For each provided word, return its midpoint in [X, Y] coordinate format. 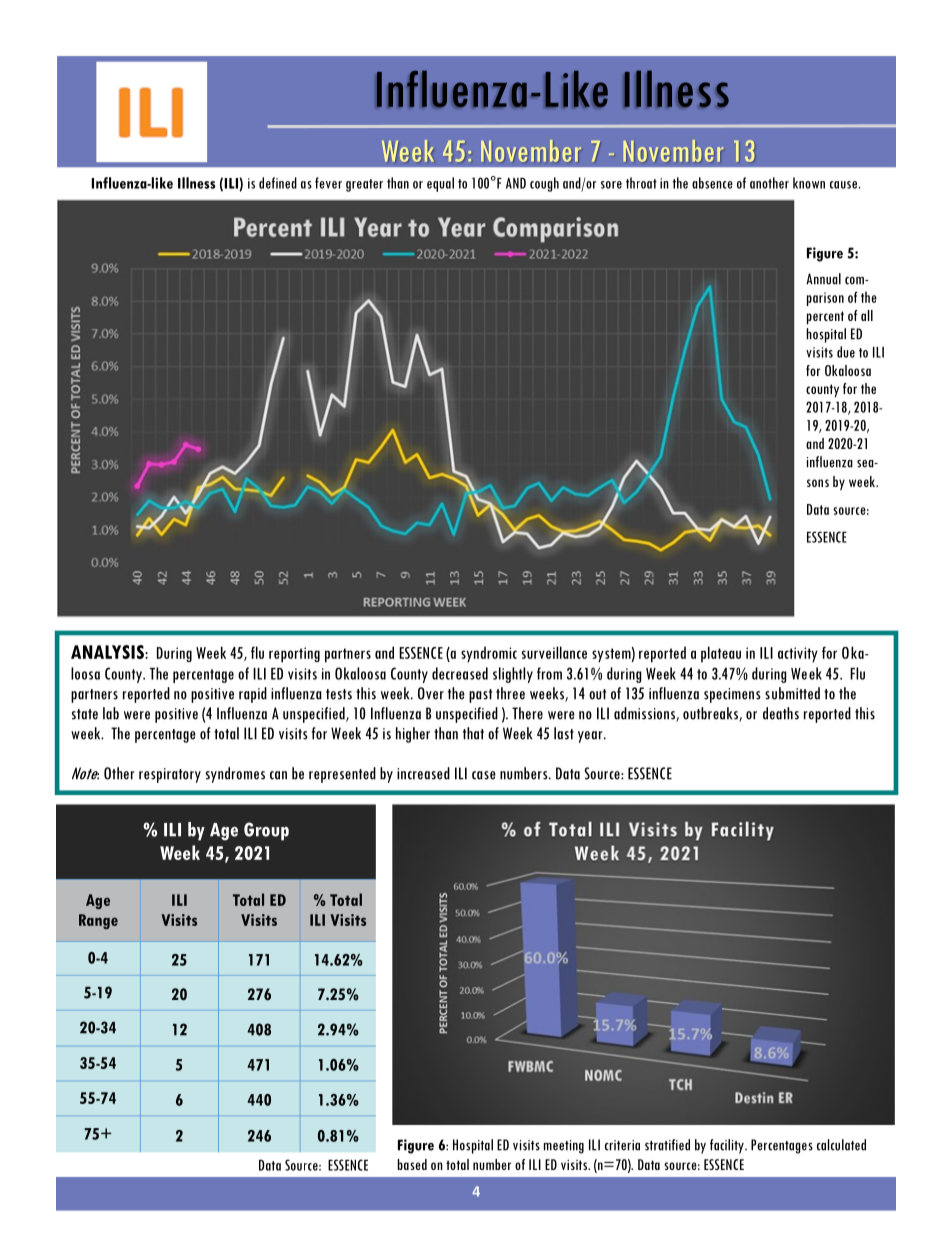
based [412, 1164]
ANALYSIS [108, 652]
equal [440, 184]
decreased [460, 673]
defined [278, 183]
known [809, 183]
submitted [792, 693]
